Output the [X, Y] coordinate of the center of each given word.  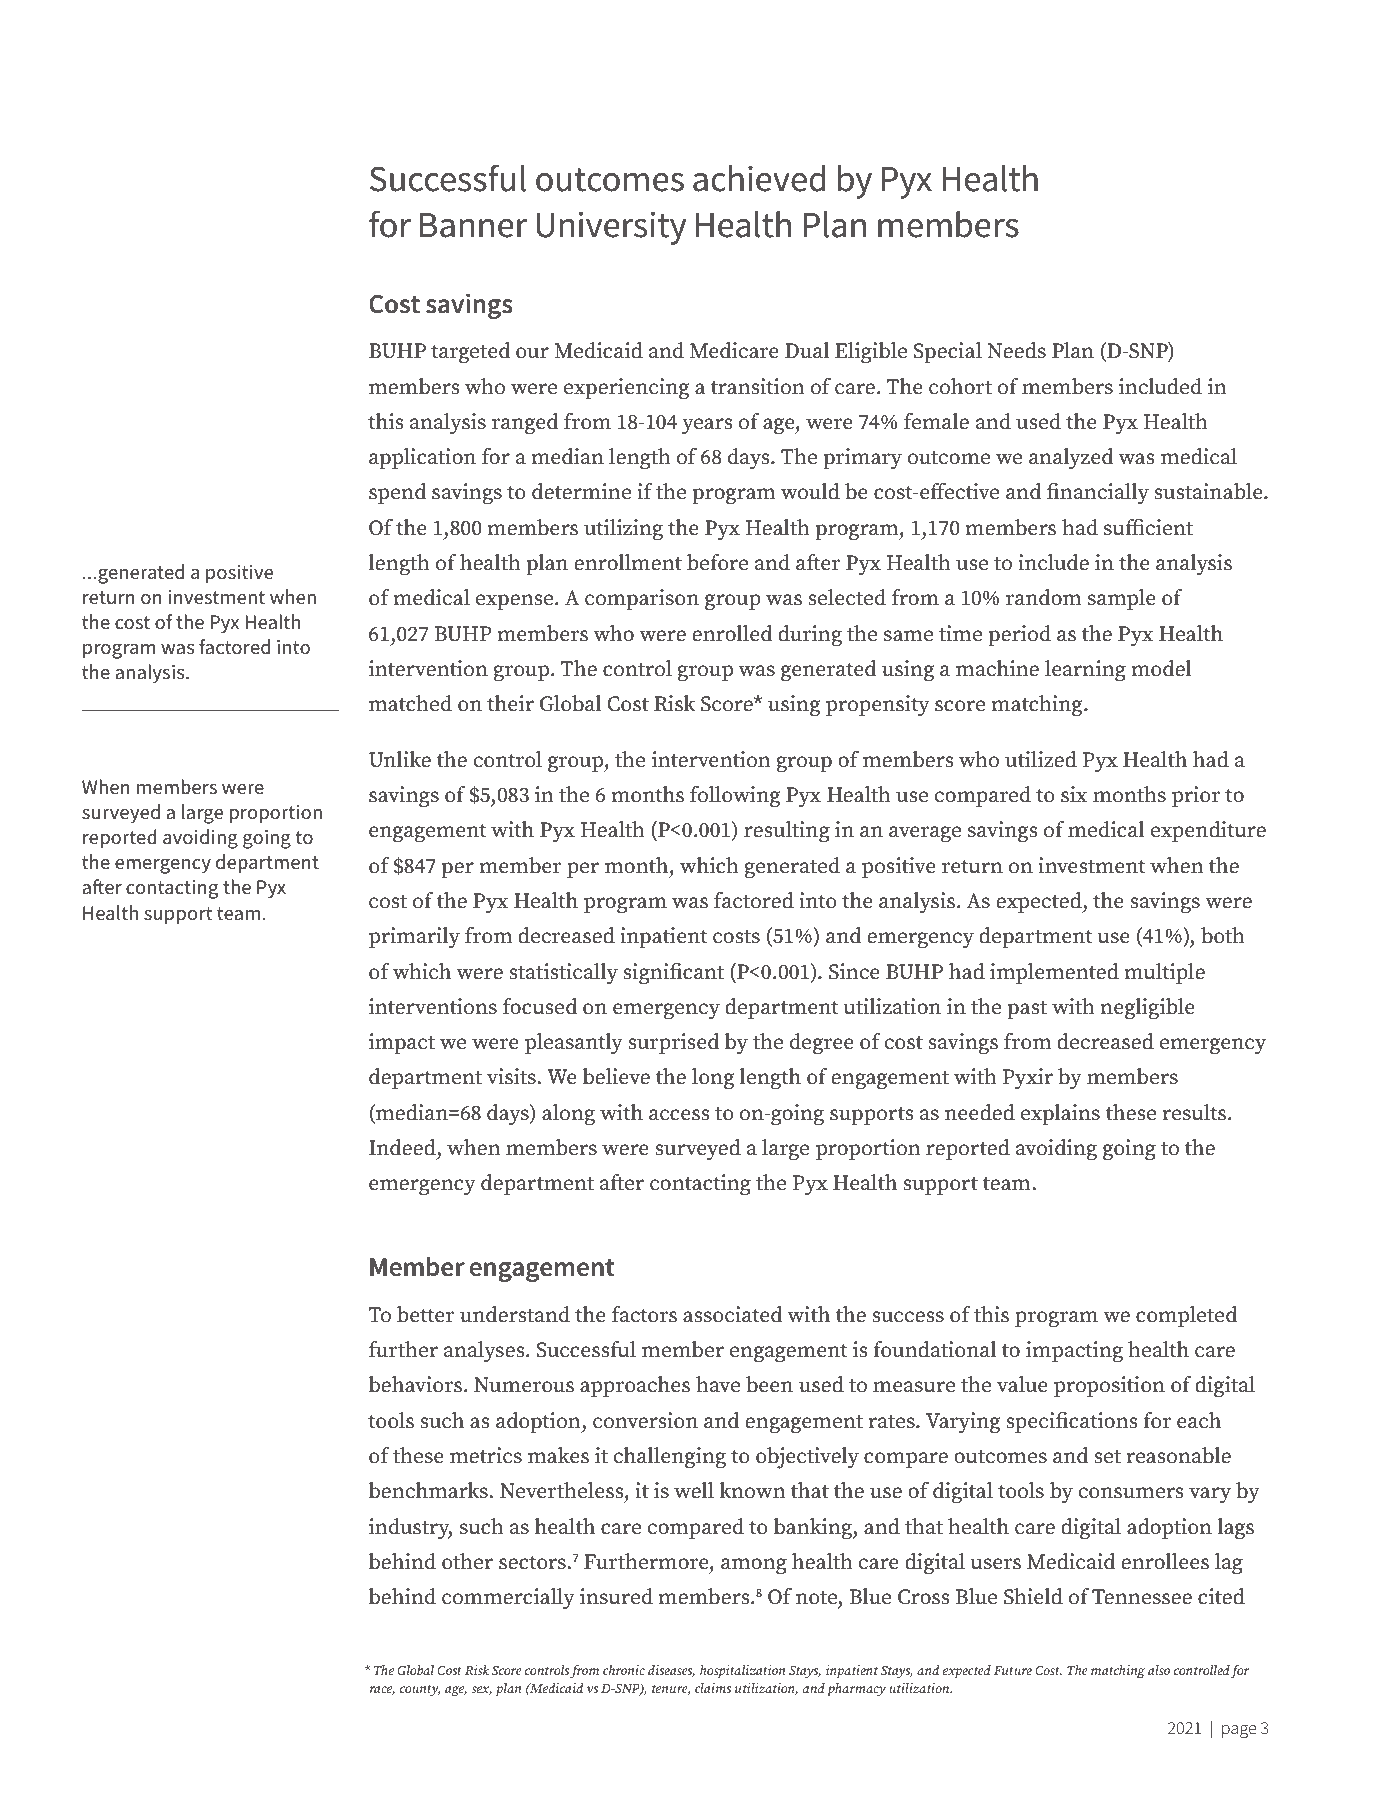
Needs [1016, 350]
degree [822, 1043]
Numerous [524, 1385]
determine [581, 491]
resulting [787, 831]
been [769, 1384]
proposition [1109, 1387]
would [810, 491]
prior [1196, 797]
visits [512, 1076]
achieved [759, 178]
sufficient [1148, 527]
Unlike [400, 759]
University [611, 228]
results [1196, 1112]
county [420, 1690]
